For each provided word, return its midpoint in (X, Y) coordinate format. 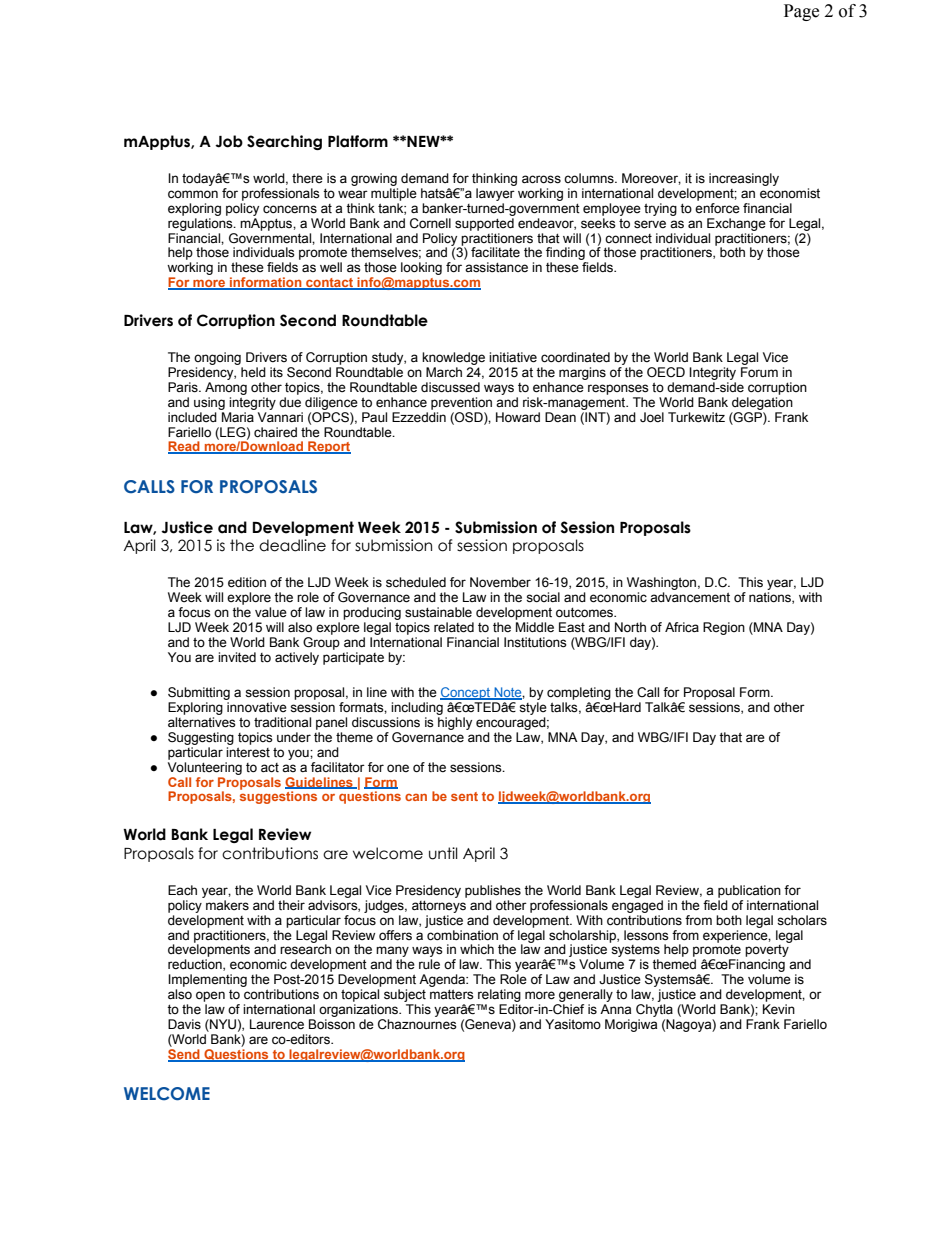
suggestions (278, 796)
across (541, 179)
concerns (290, 209)
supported (484, 224)
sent (464, 796)
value (271, 612)
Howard (518, 417)
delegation (762, 403)
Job (229, 141)
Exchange (736, 224)
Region (724, 628)
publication (749, 891)
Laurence (277, 1024)
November (500, 582)
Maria (238, 417)
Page (801, 12)
